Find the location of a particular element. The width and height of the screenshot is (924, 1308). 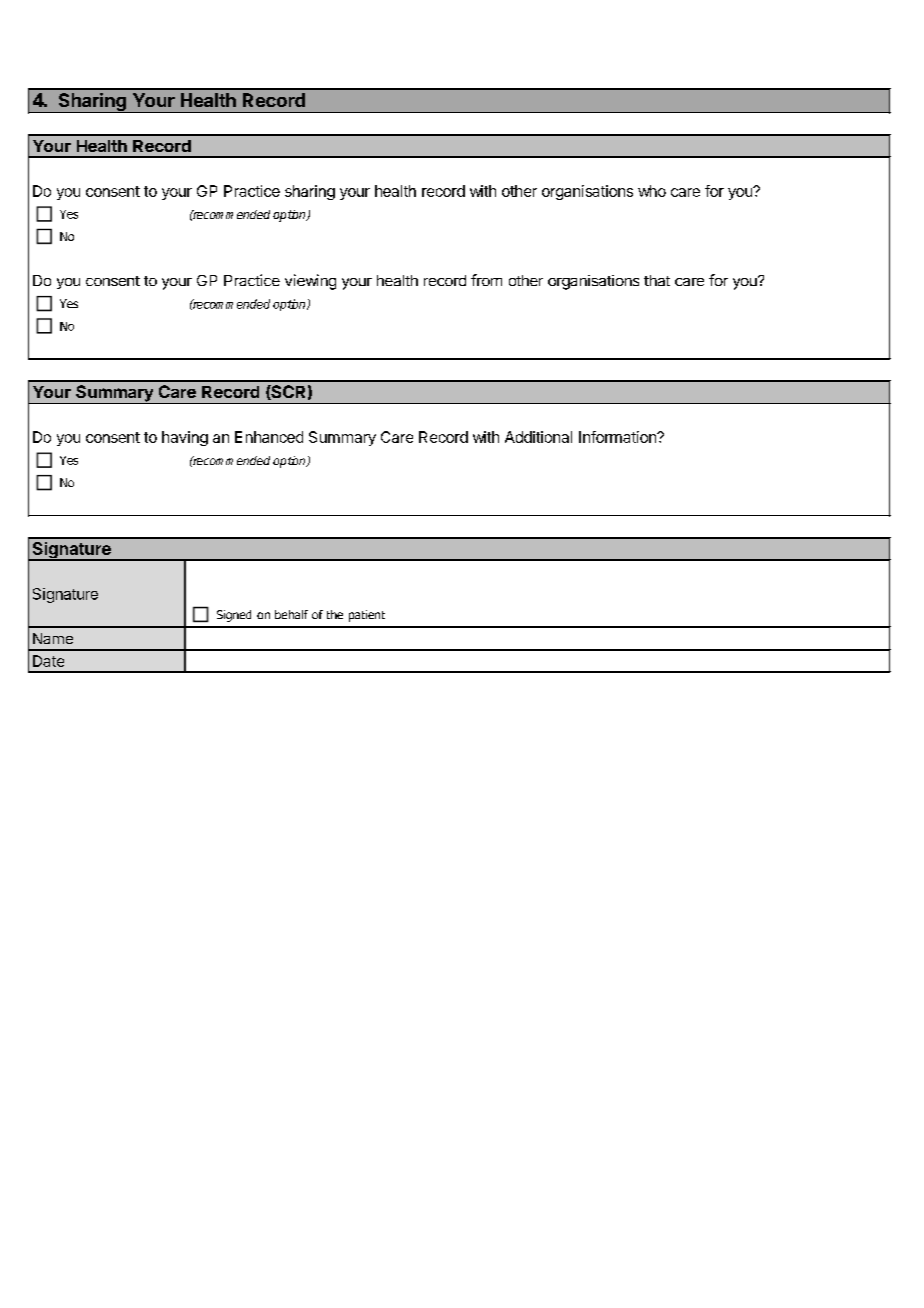

viewing is located at coordinates (310, 282).
